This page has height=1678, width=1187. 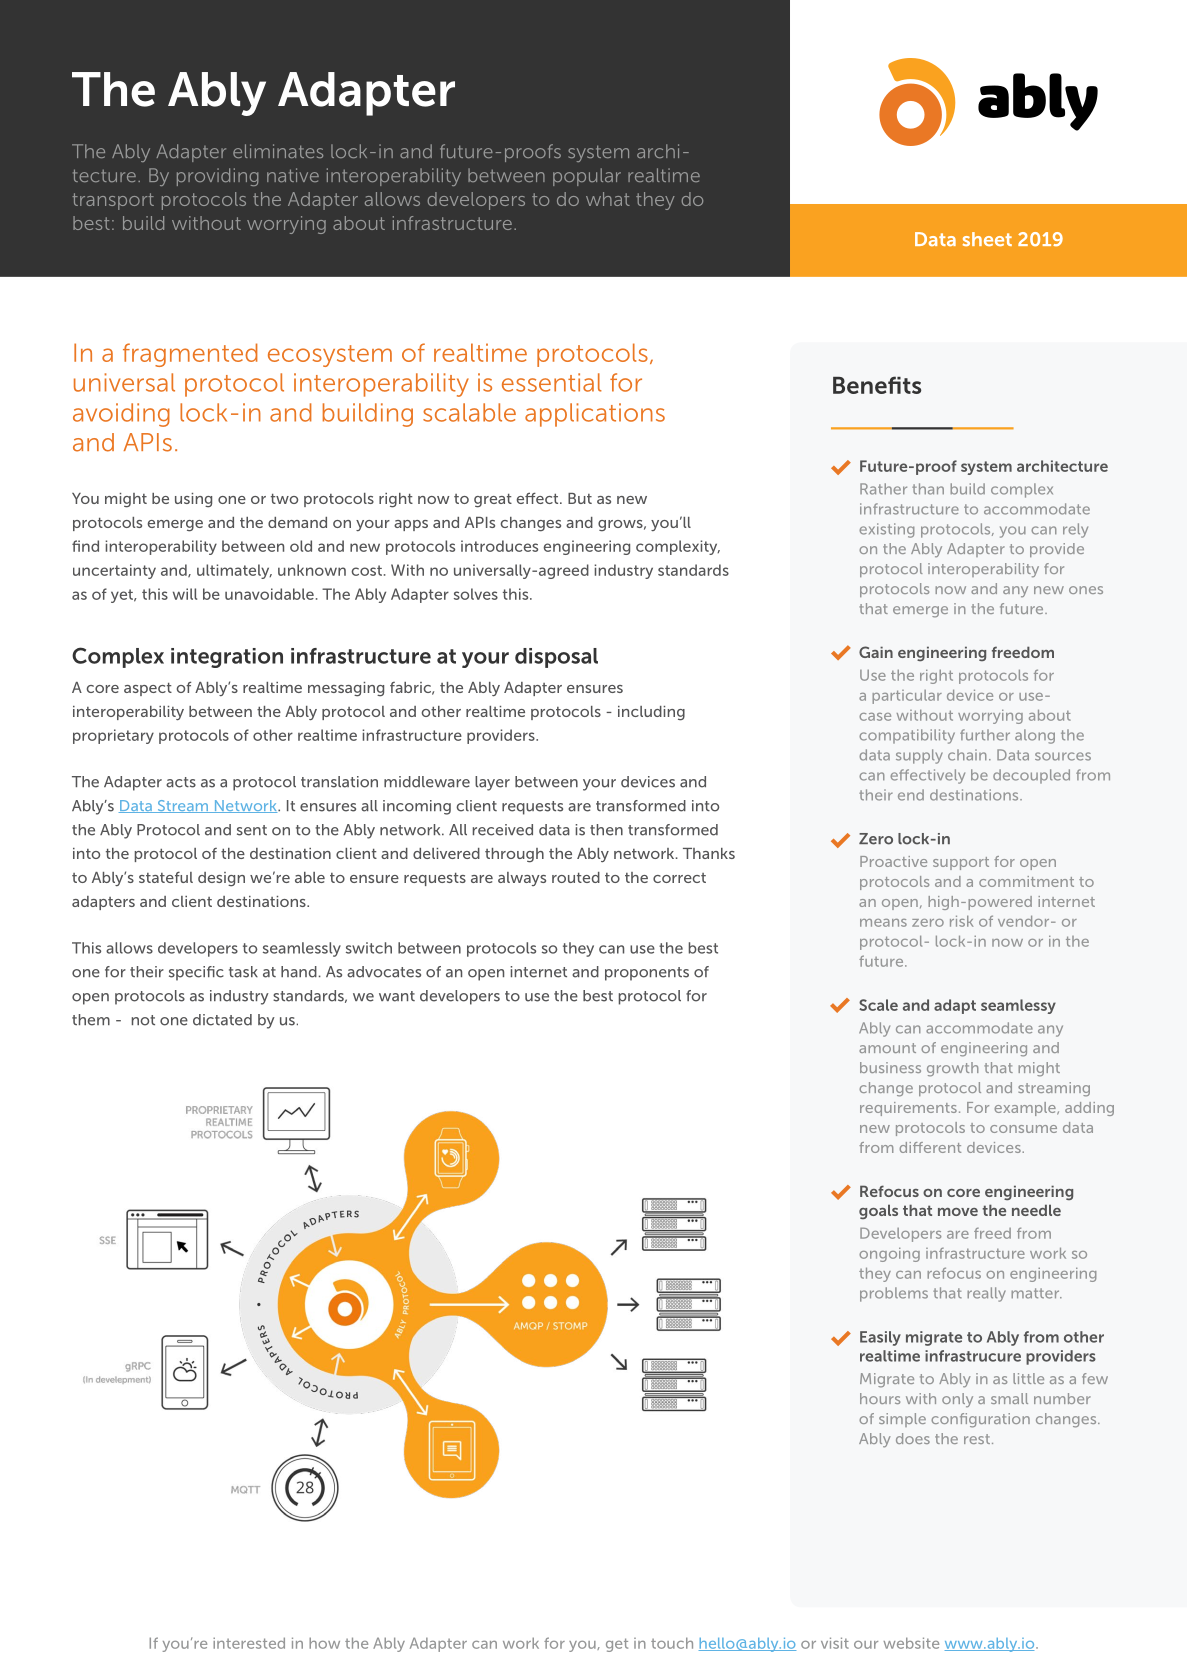 What do you see at coordinates (961, 921) in the page?
I see `risk` at bounding box center [961, 921].
